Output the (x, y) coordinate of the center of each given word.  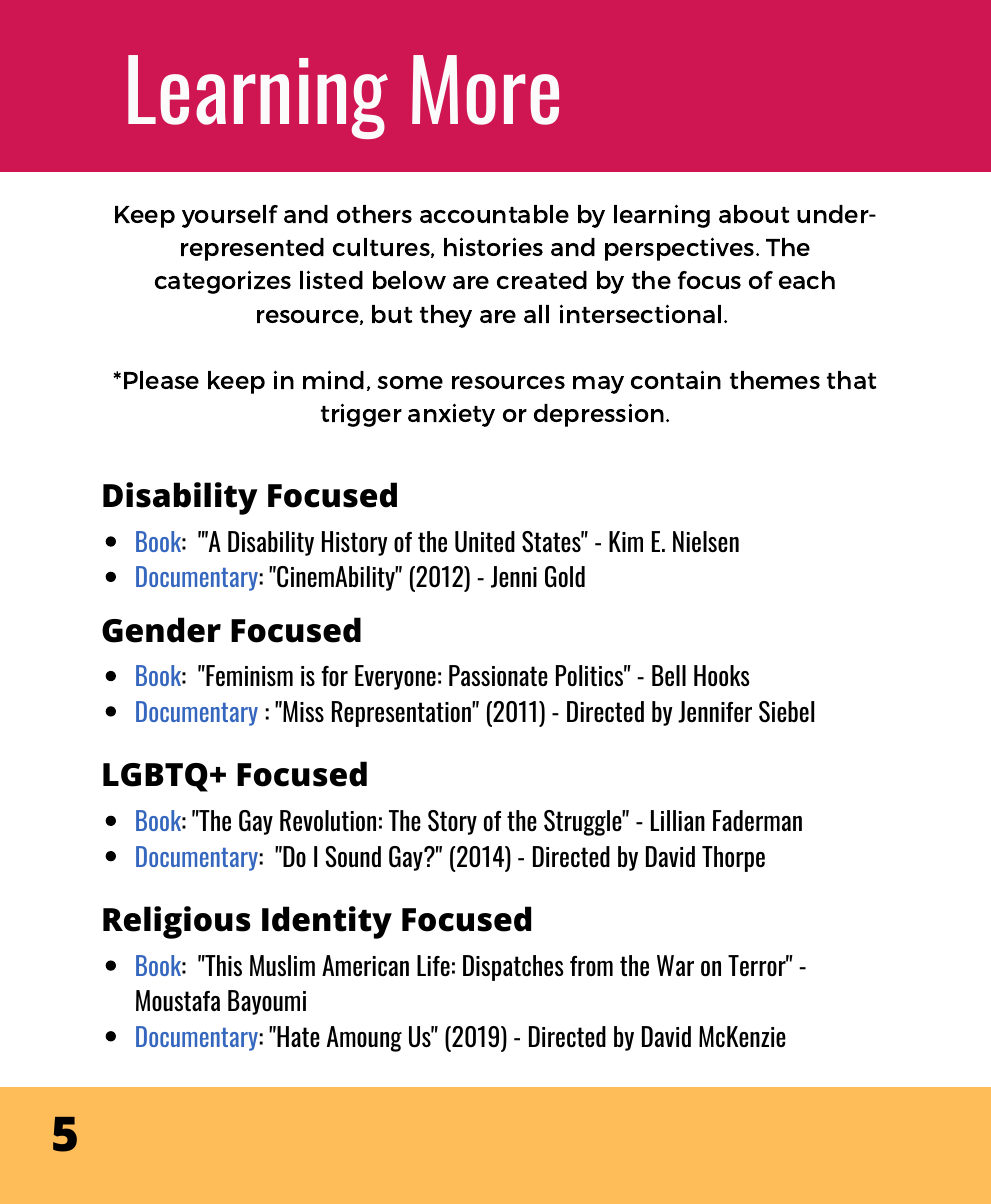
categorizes (223, 282)
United (485, 541)
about (754, 214)
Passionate (498, 675)
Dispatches (513, 968)
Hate (297, 1036)
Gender (161, 630)
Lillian (678, 820)
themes (775, 380)
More (485, 90)
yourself (230, 216)
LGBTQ (155, 777)
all (536, 314)
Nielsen (706, 541)
